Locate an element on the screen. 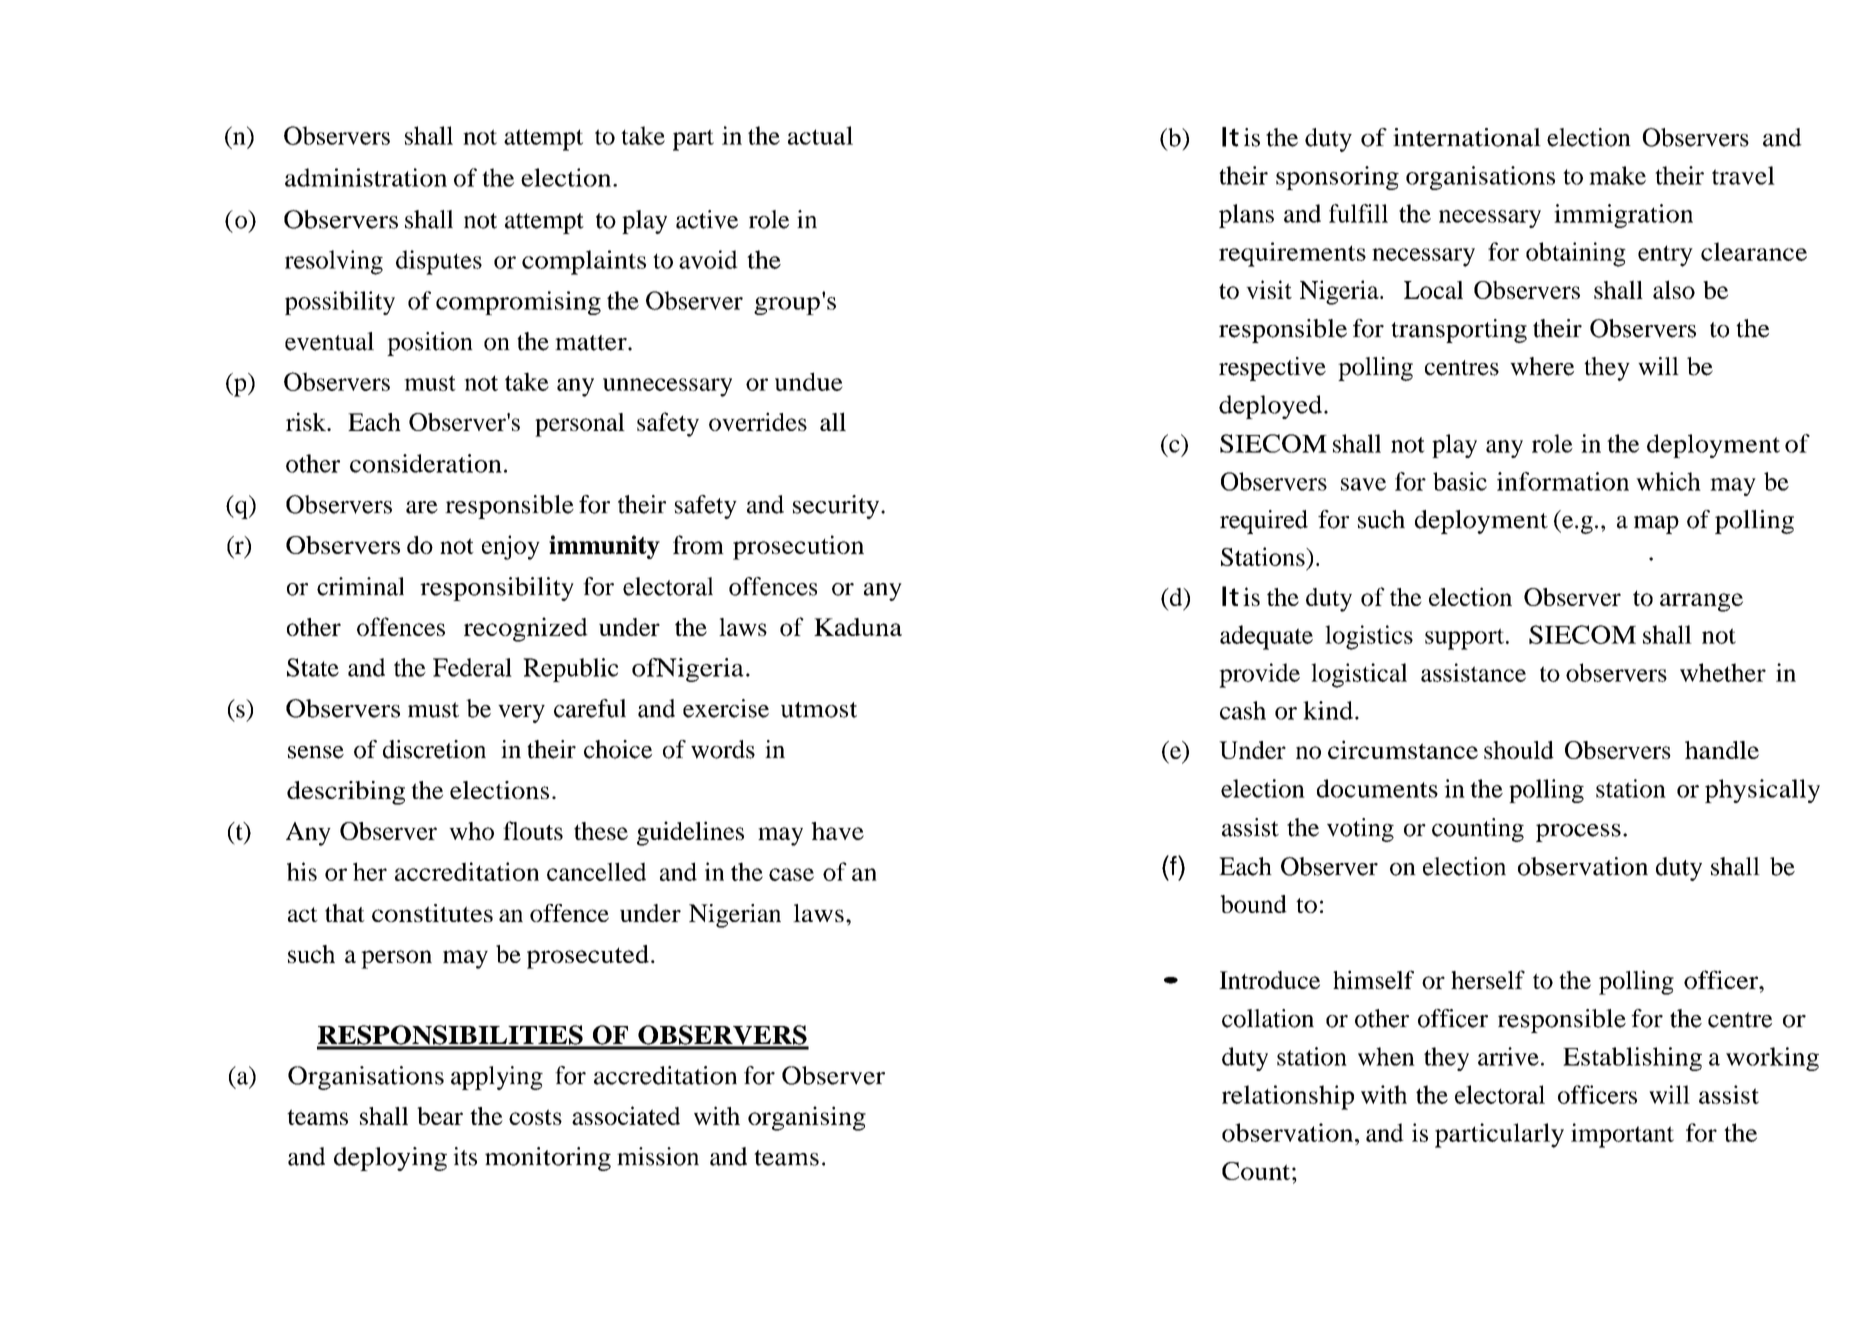 This screenshot has width=1863, height=1319. adequate is located at coordinates (1266, 637).
